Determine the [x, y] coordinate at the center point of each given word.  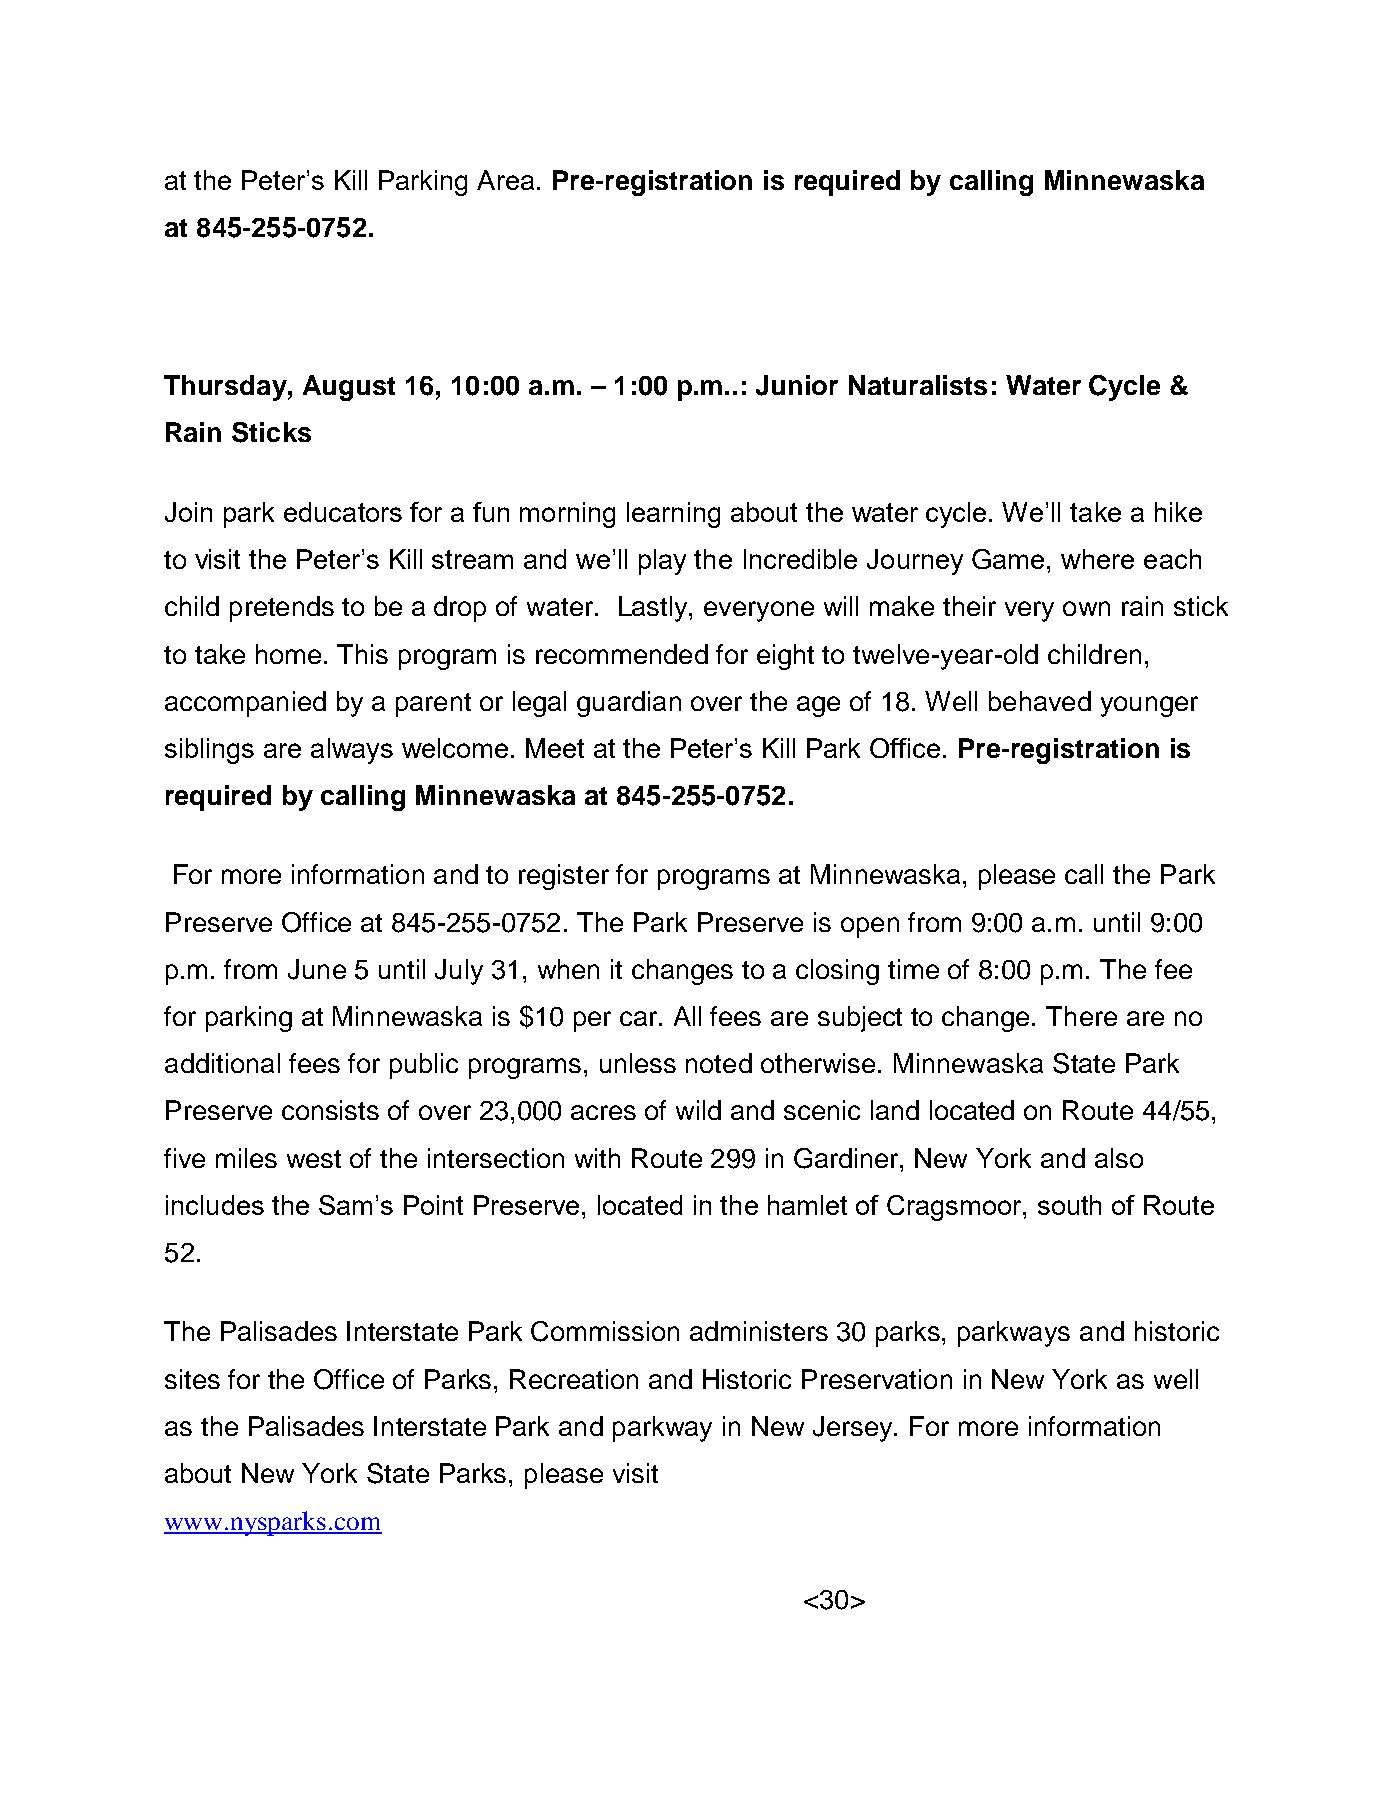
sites [192, 1379]
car [640, 1018]
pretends [282, 609]
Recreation [574, 1379]
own [1086, 608]
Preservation [877, 1379]
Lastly [654, 609]
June [317, 969]
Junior [797, 385]
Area [505, 180]
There [1081, 1016]
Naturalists [918, 385]
